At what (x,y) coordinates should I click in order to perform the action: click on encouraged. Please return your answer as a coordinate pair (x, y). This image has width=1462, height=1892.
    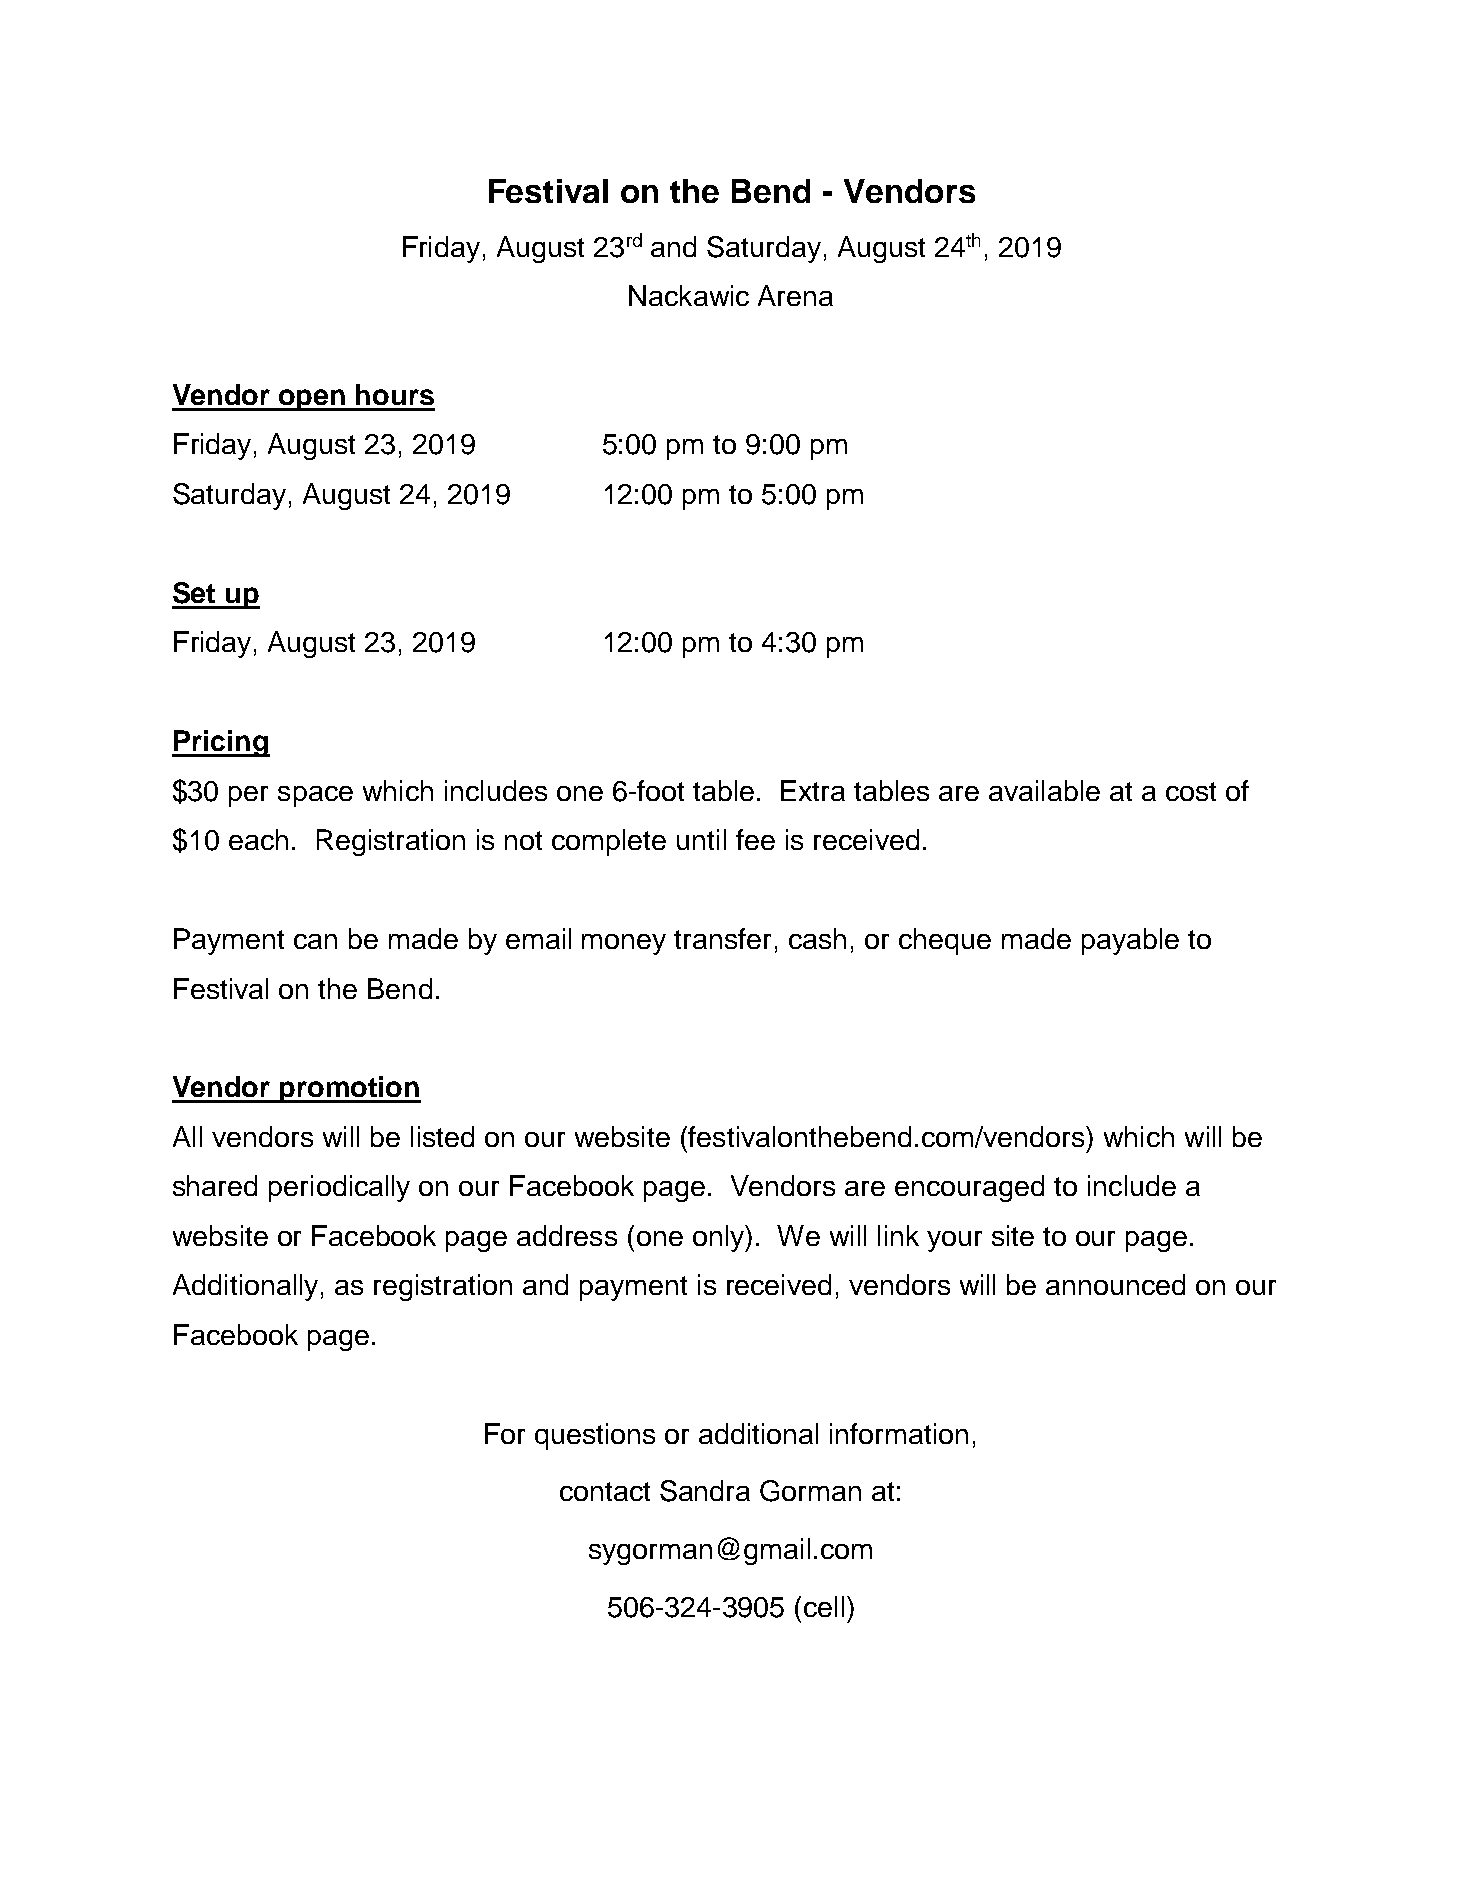
    Looking at the image, I should click on (969, 1188).
